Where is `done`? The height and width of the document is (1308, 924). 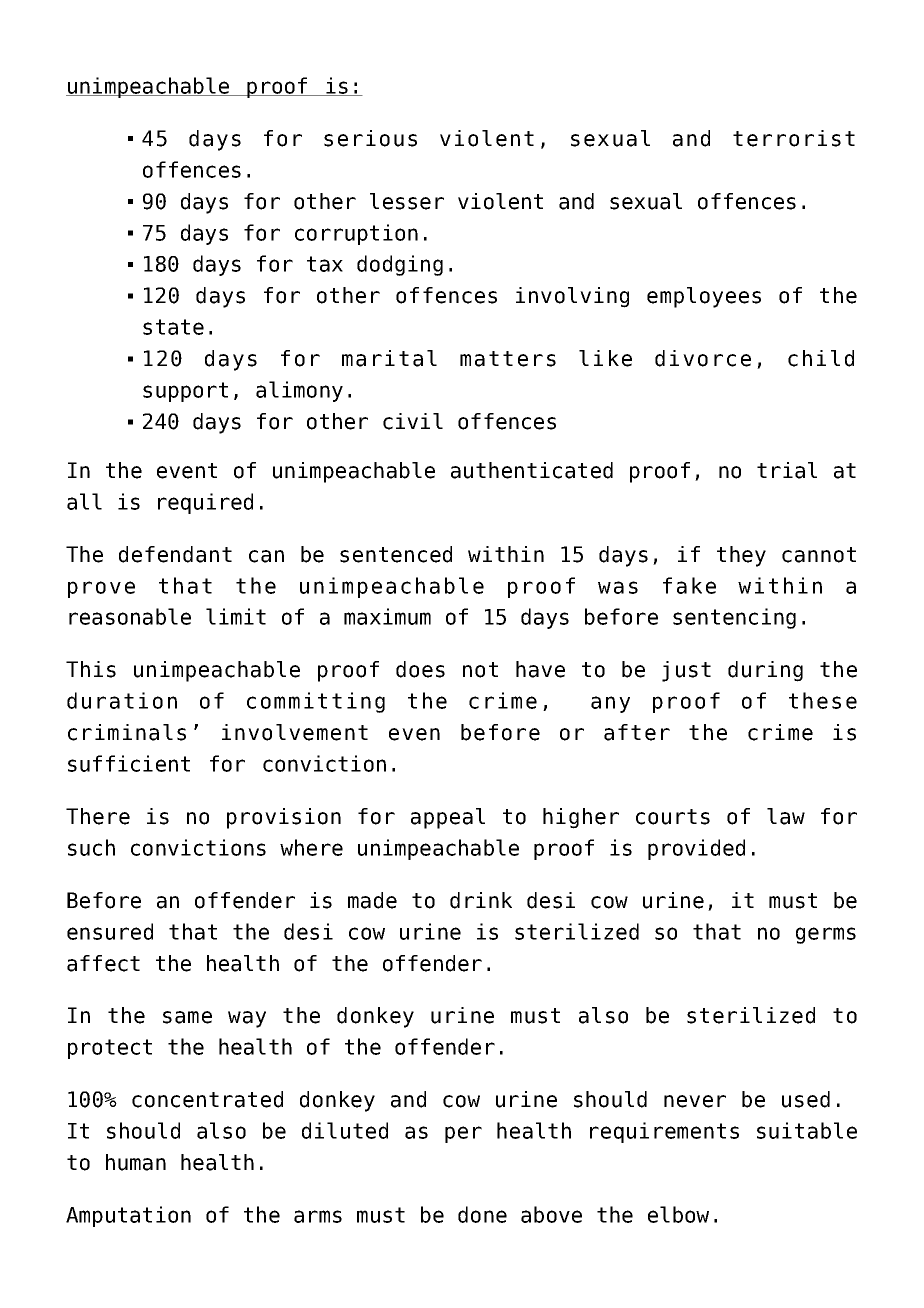 done is located at coordinates (482, 1214).
